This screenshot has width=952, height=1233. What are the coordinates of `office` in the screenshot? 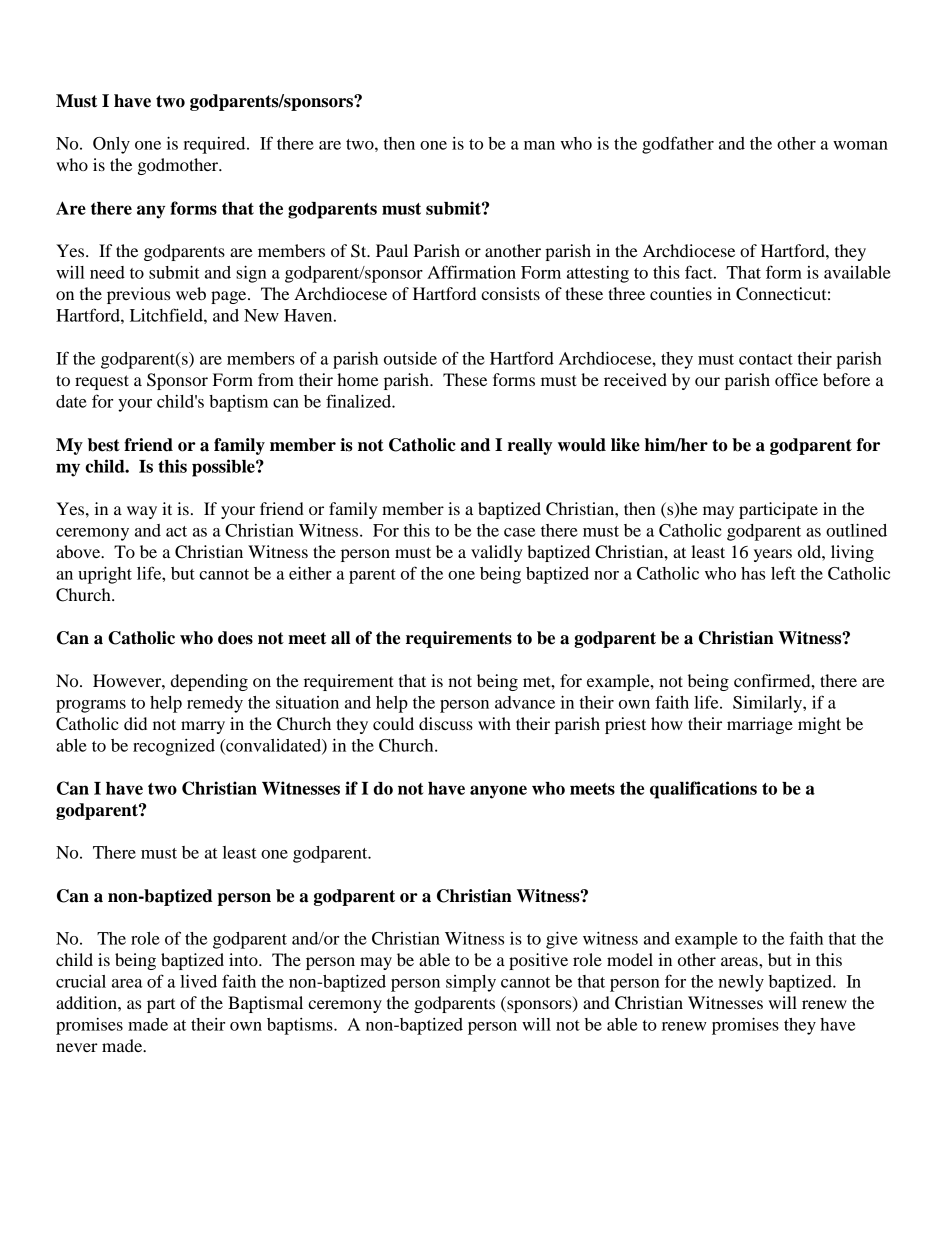 It's located at (796, 379).
